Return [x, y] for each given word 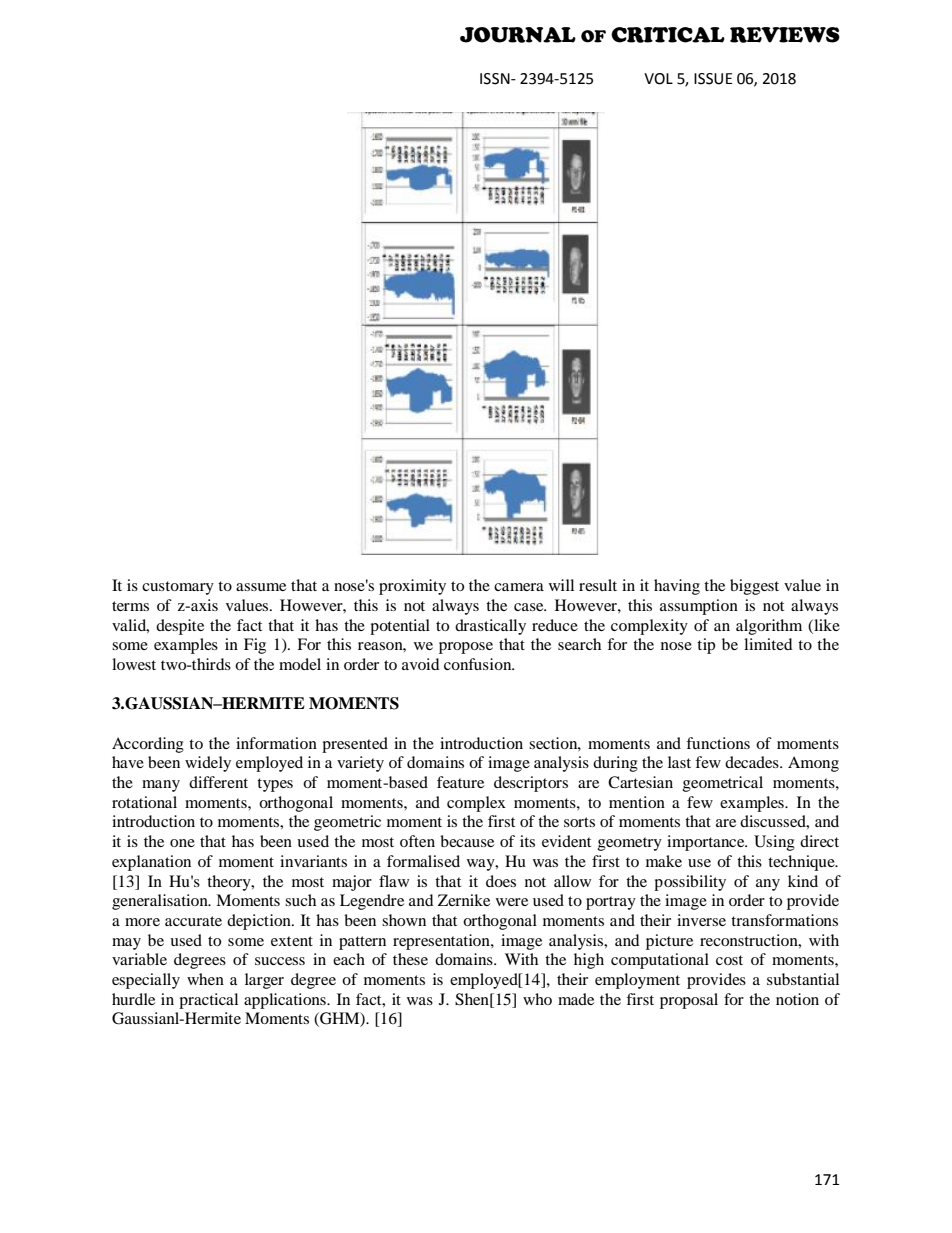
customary [178, 588]
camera [519, 587]
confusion [479, 664]
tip [706, 646]
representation [442, 942]
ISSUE [713, 79]
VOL [658, 79]
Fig [255, 646]
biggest [754, 587]
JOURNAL [518, 35]
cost [729, 960]
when [205, 979]
